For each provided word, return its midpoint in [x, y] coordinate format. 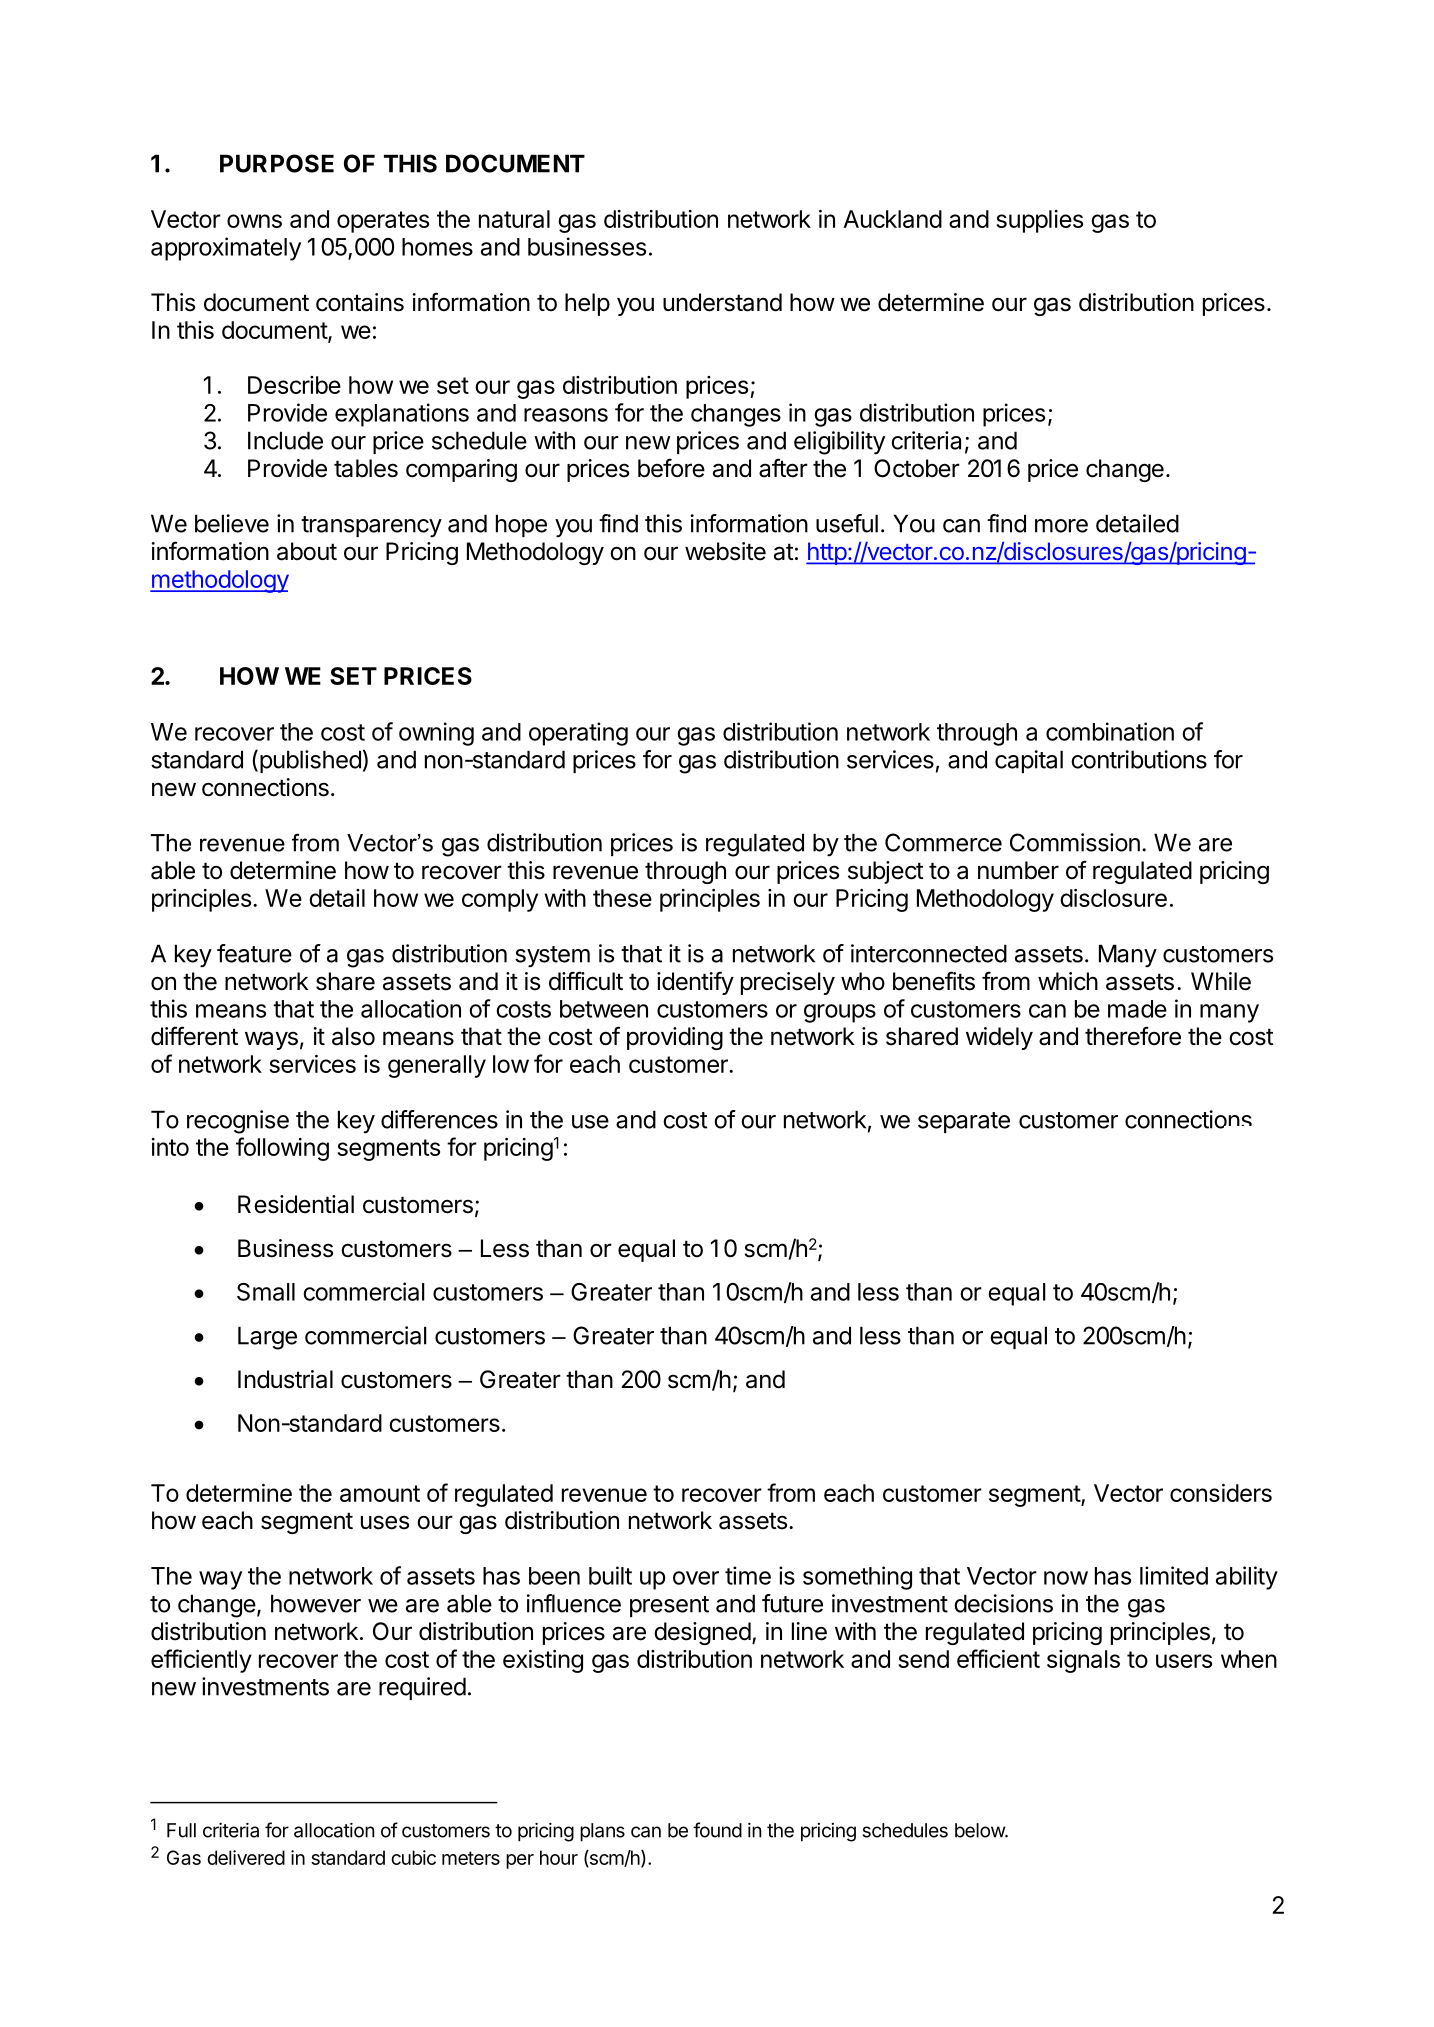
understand [722, 302]
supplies [1039, 221]
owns [254, 221]
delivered [246, 1857]
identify [695, 983]
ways [271, 1040]
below [980, 1830]
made [1137, 1009]
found [717, 1830]
